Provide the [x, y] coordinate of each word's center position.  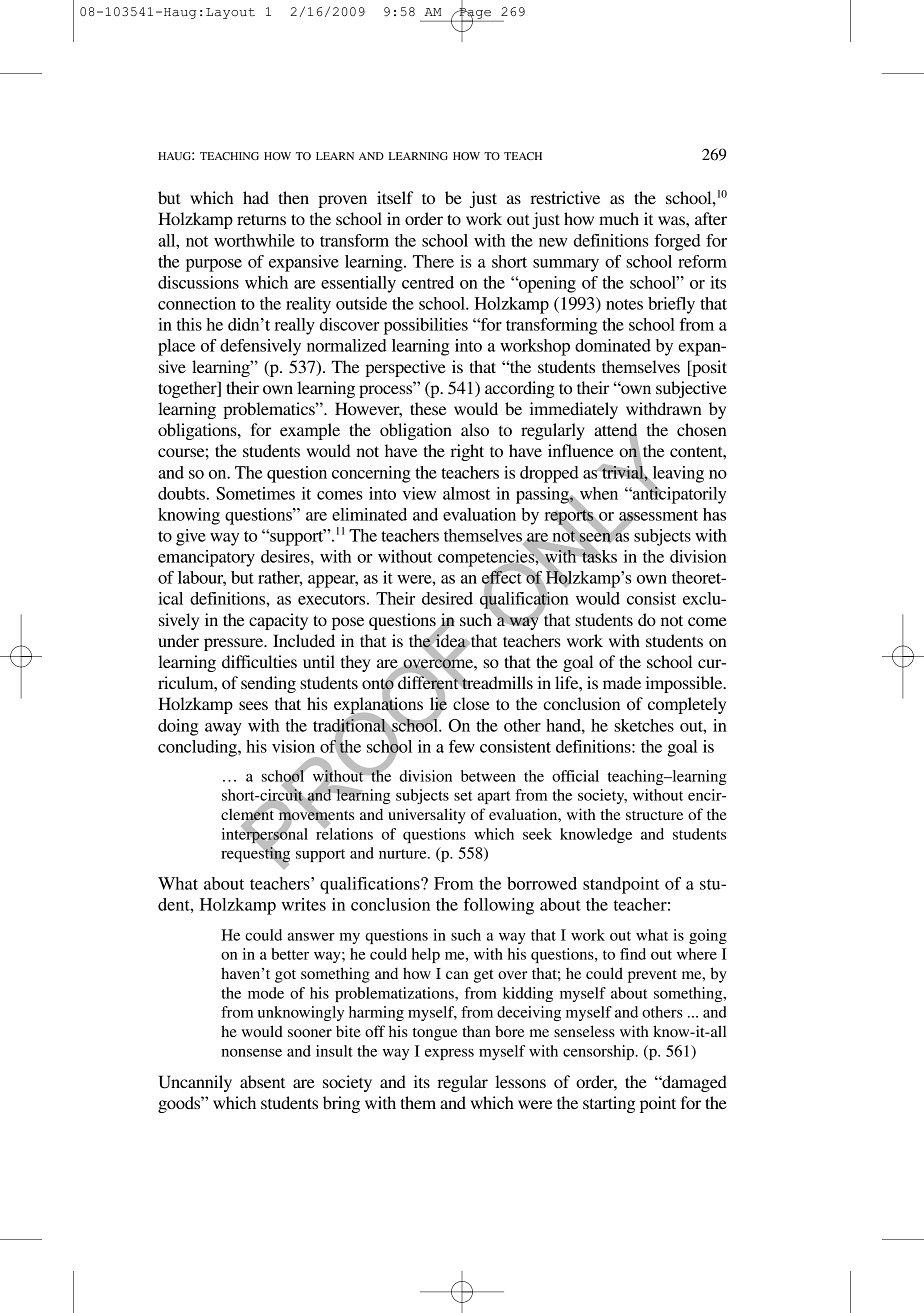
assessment [658, 516]
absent [262, 1081]
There [433, 261]
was [672, 220]
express [449, 1054]
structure [654, 815]
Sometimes [255, 493]
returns [261, 219]
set [463, 796]
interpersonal [265, 835]
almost [466, 493]
